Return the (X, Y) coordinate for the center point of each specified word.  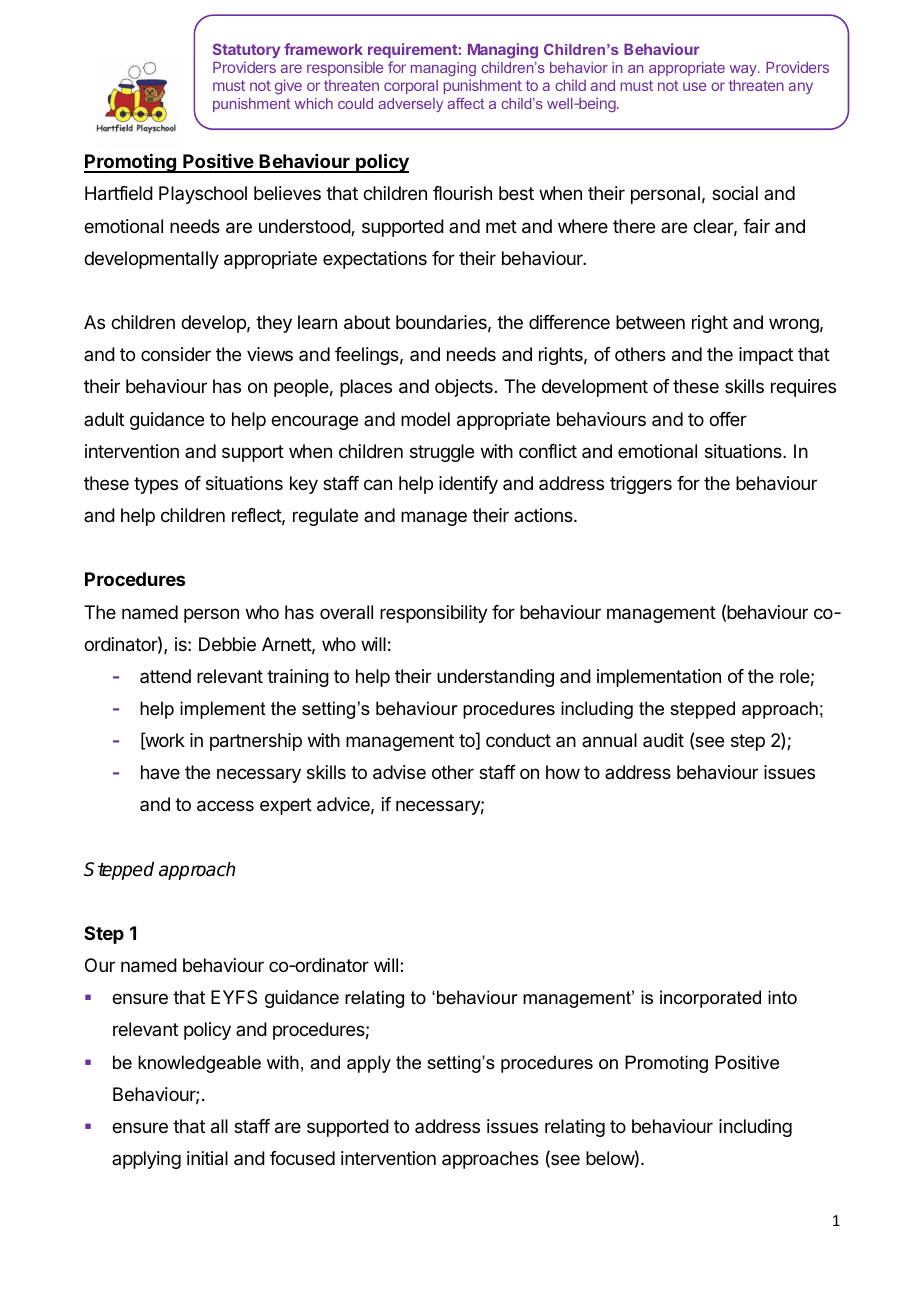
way (744, 70)
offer (728, 419)
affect (465, 103)
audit (663, 740)
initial (207, 1158)
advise (399, 772)
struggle (442, 453)
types (156, 485)
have (160, 772)
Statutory (246, 52)
